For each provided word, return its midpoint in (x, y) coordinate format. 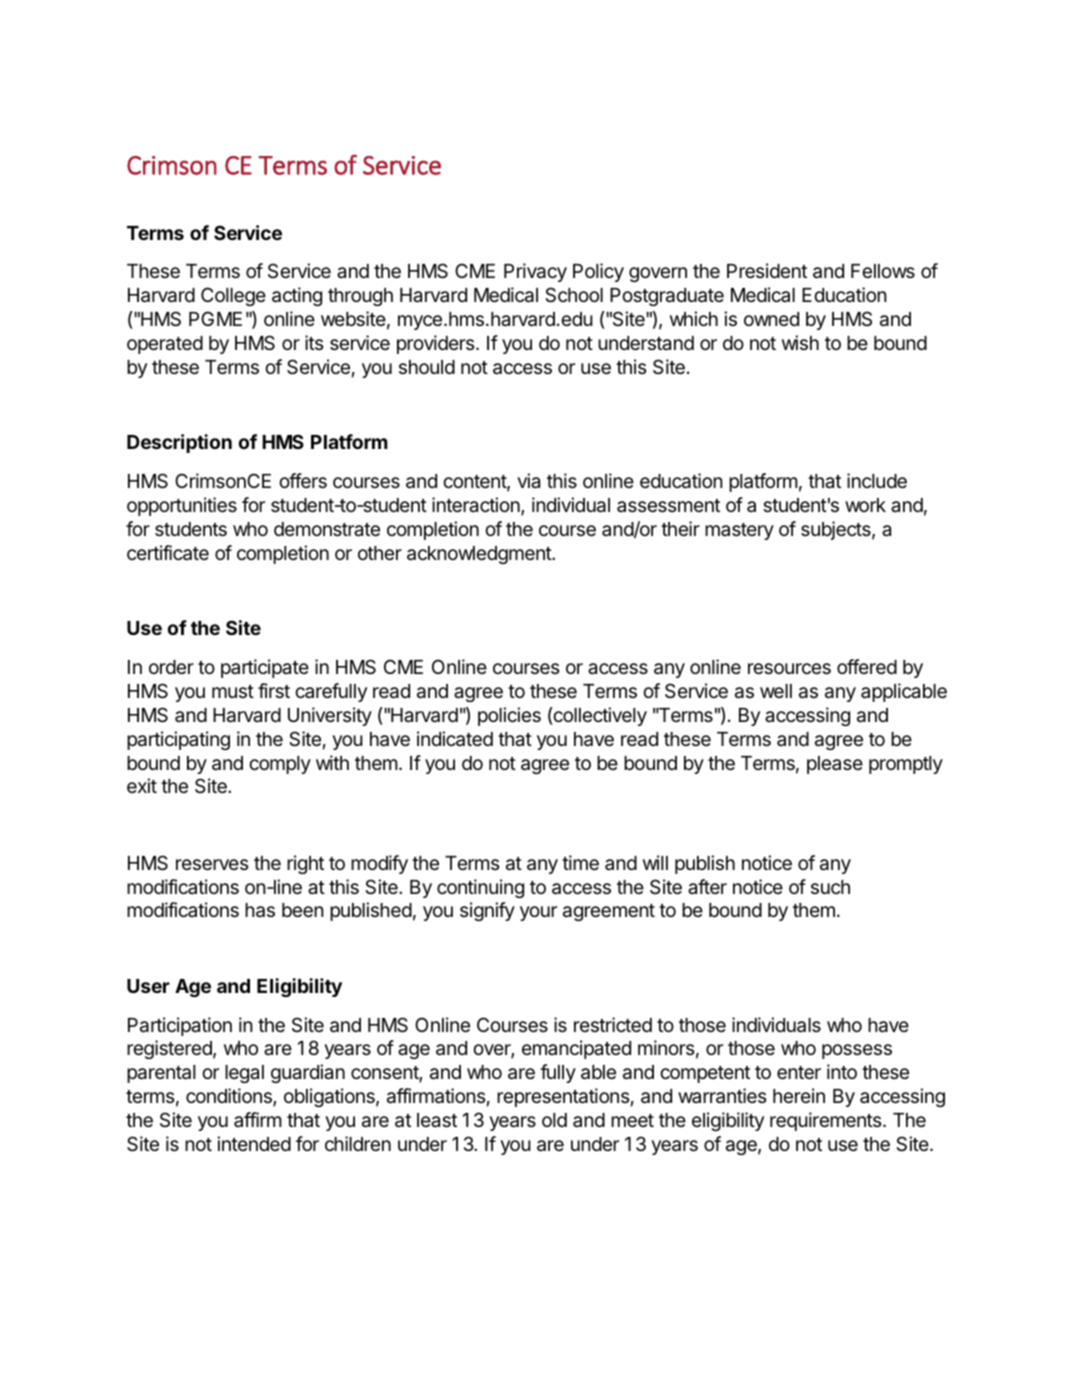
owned (771, 319)
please (835, 765)
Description (179, 443)
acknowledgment (480, 555)
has (260, 910)
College (233, 296)
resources (789, 668)
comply (280, 765)
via (528, 481)
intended (254, 1143)
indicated (455, 739)
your (538, 913)
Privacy (535, 272)
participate (265, 668)
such (830, 887)
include (877, 480)
